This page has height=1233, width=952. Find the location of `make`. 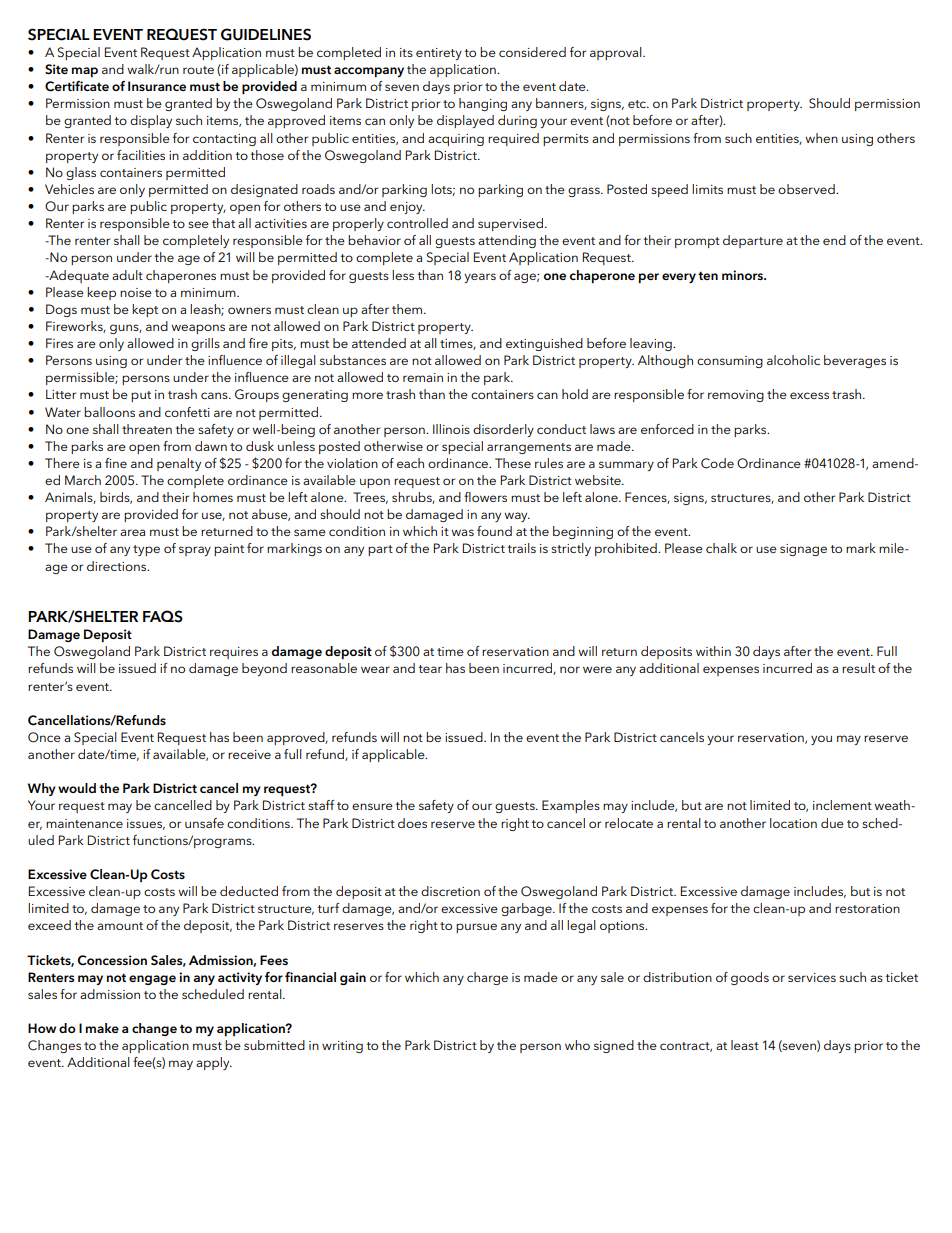

make is located at coordinates (102, 1028).
